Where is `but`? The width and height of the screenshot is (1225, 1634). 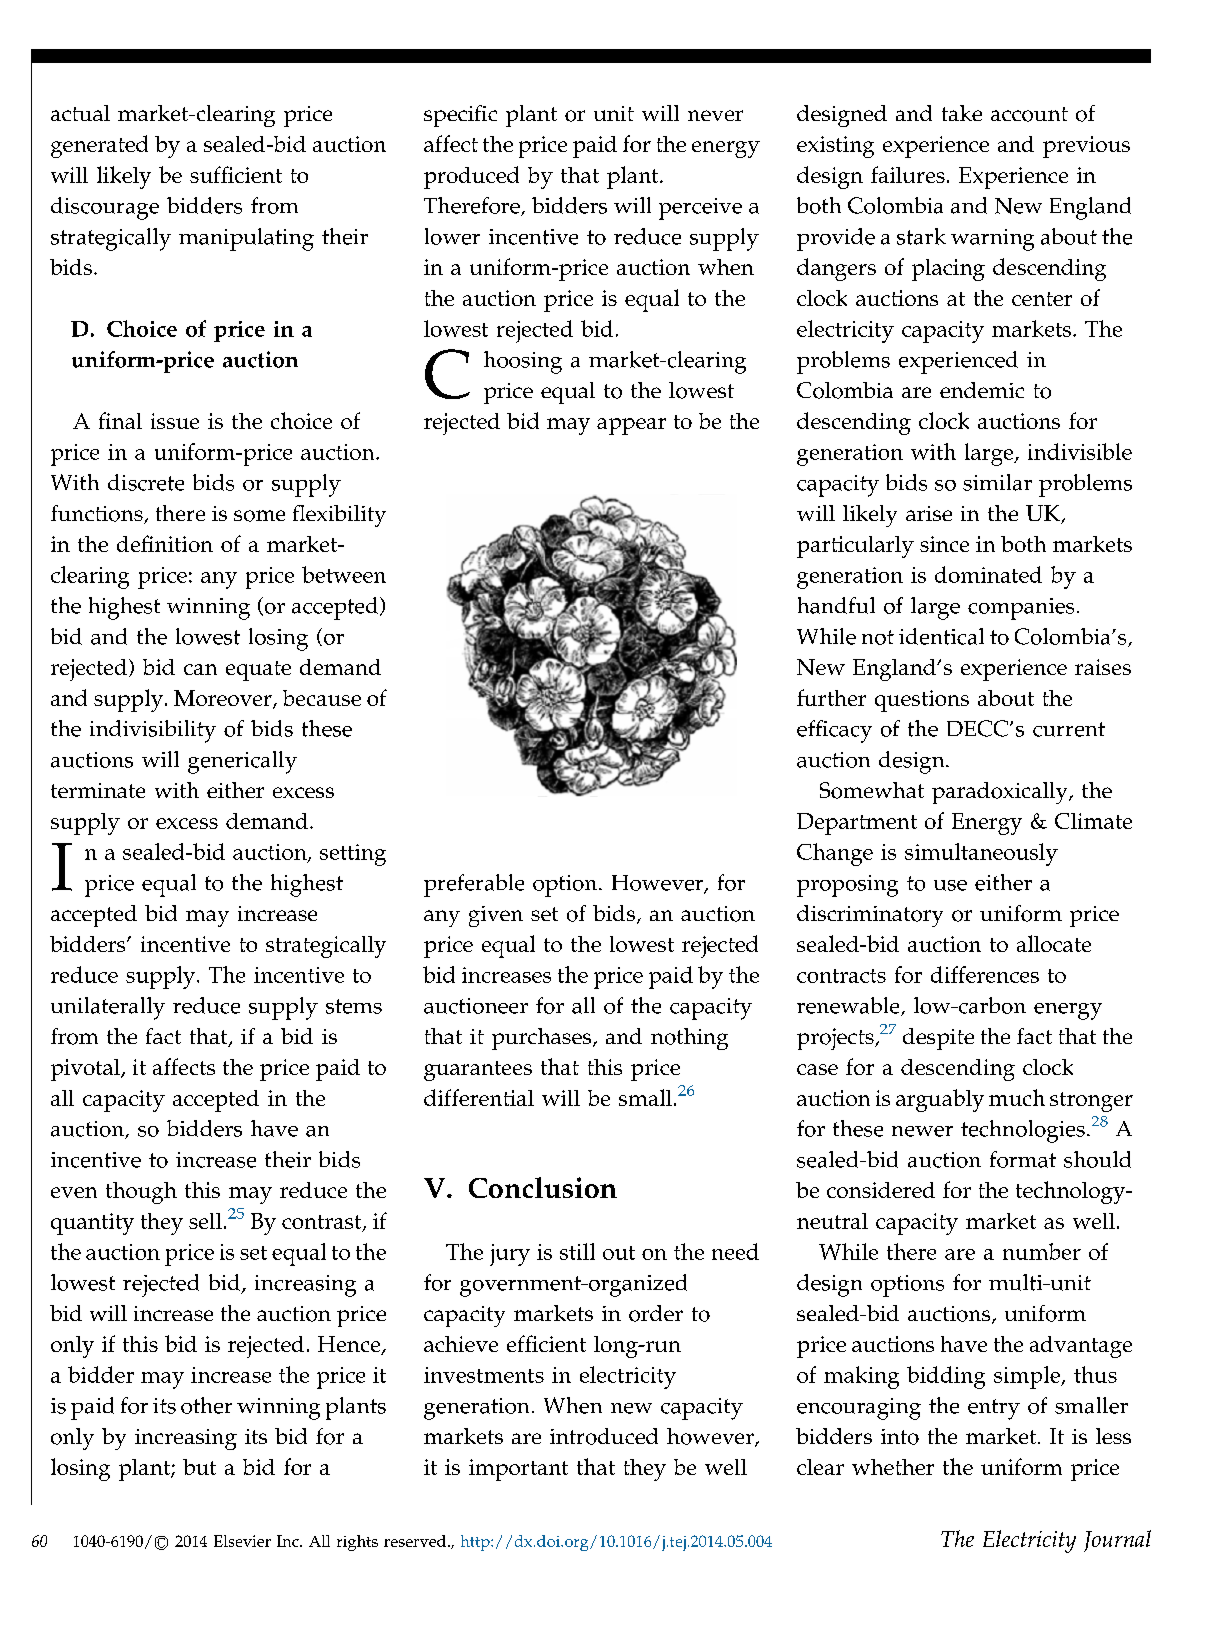 but is located at coordinates (199, 1467).
